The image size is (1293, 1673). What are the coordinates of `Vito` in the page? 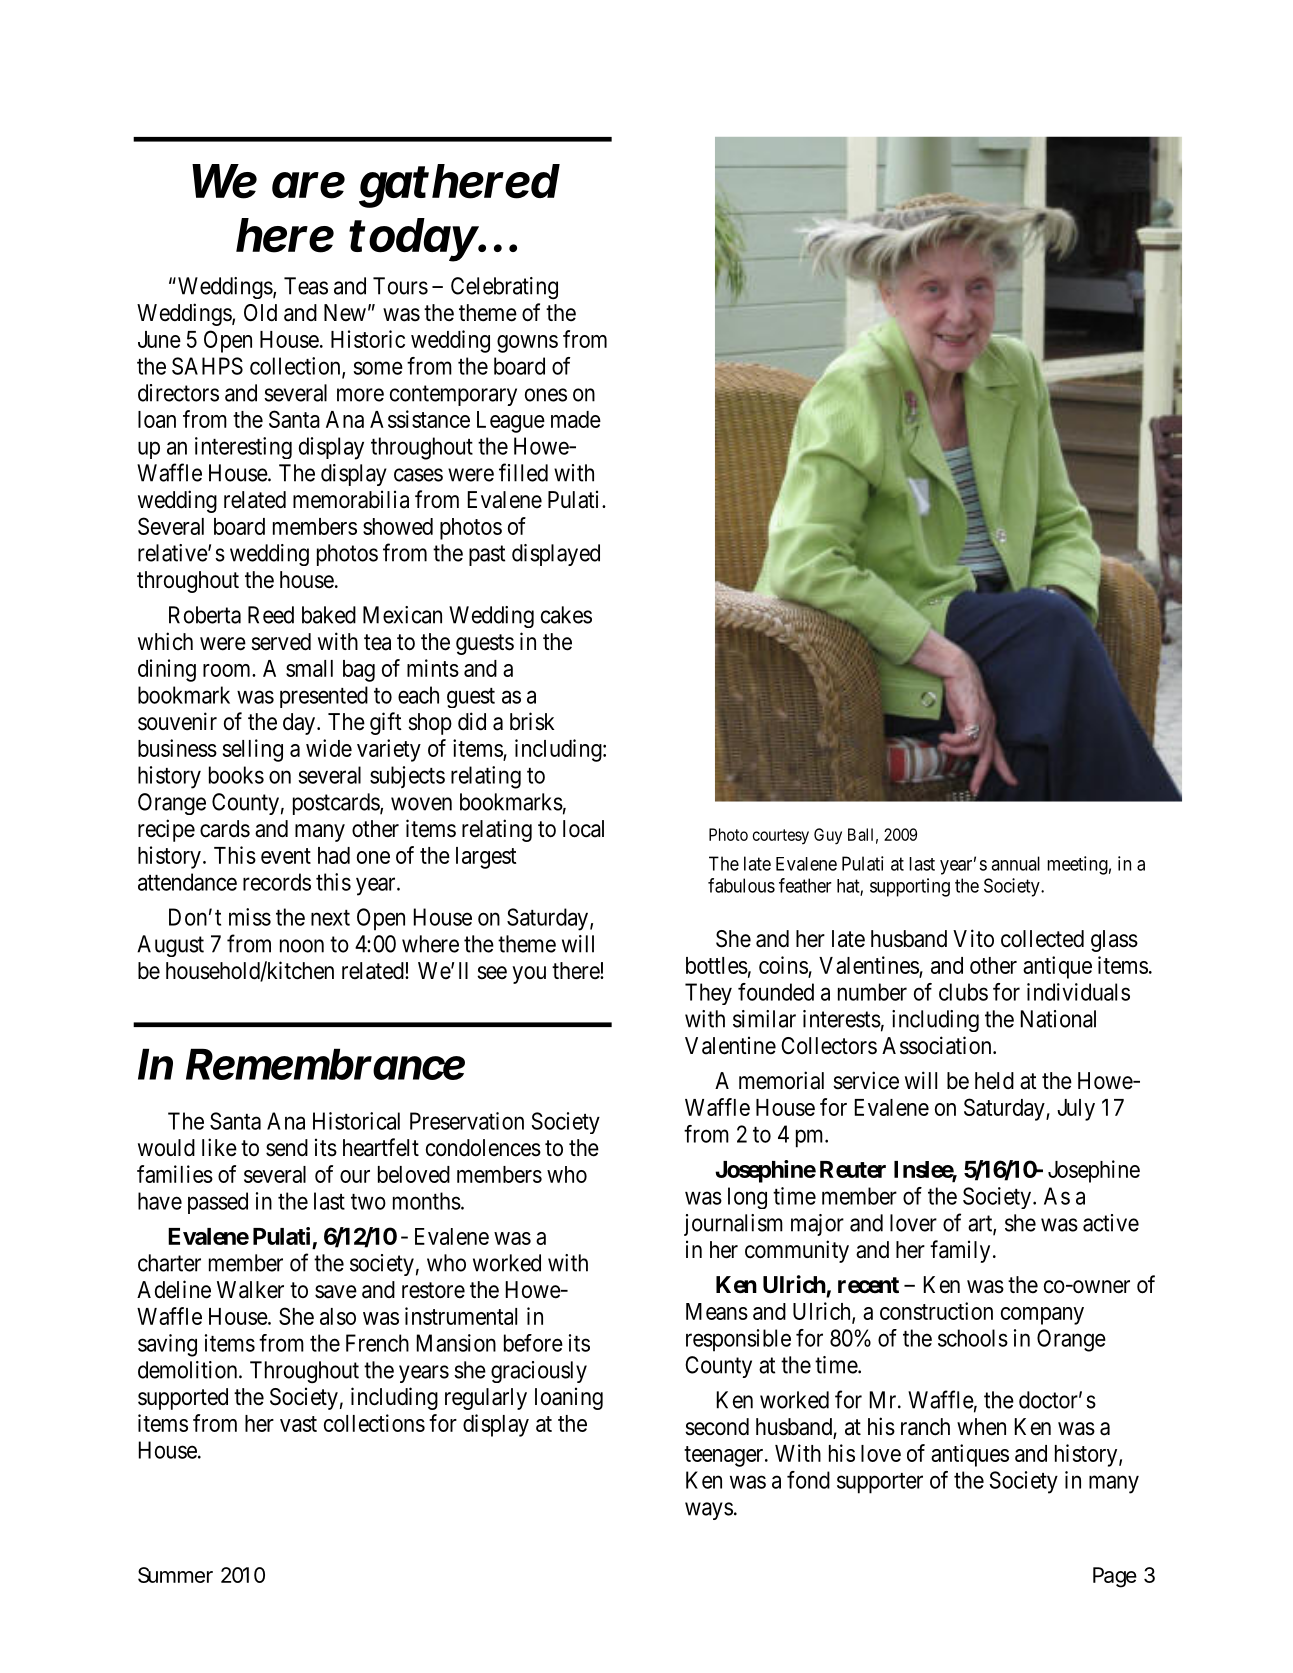 It's located at (973, 938).
